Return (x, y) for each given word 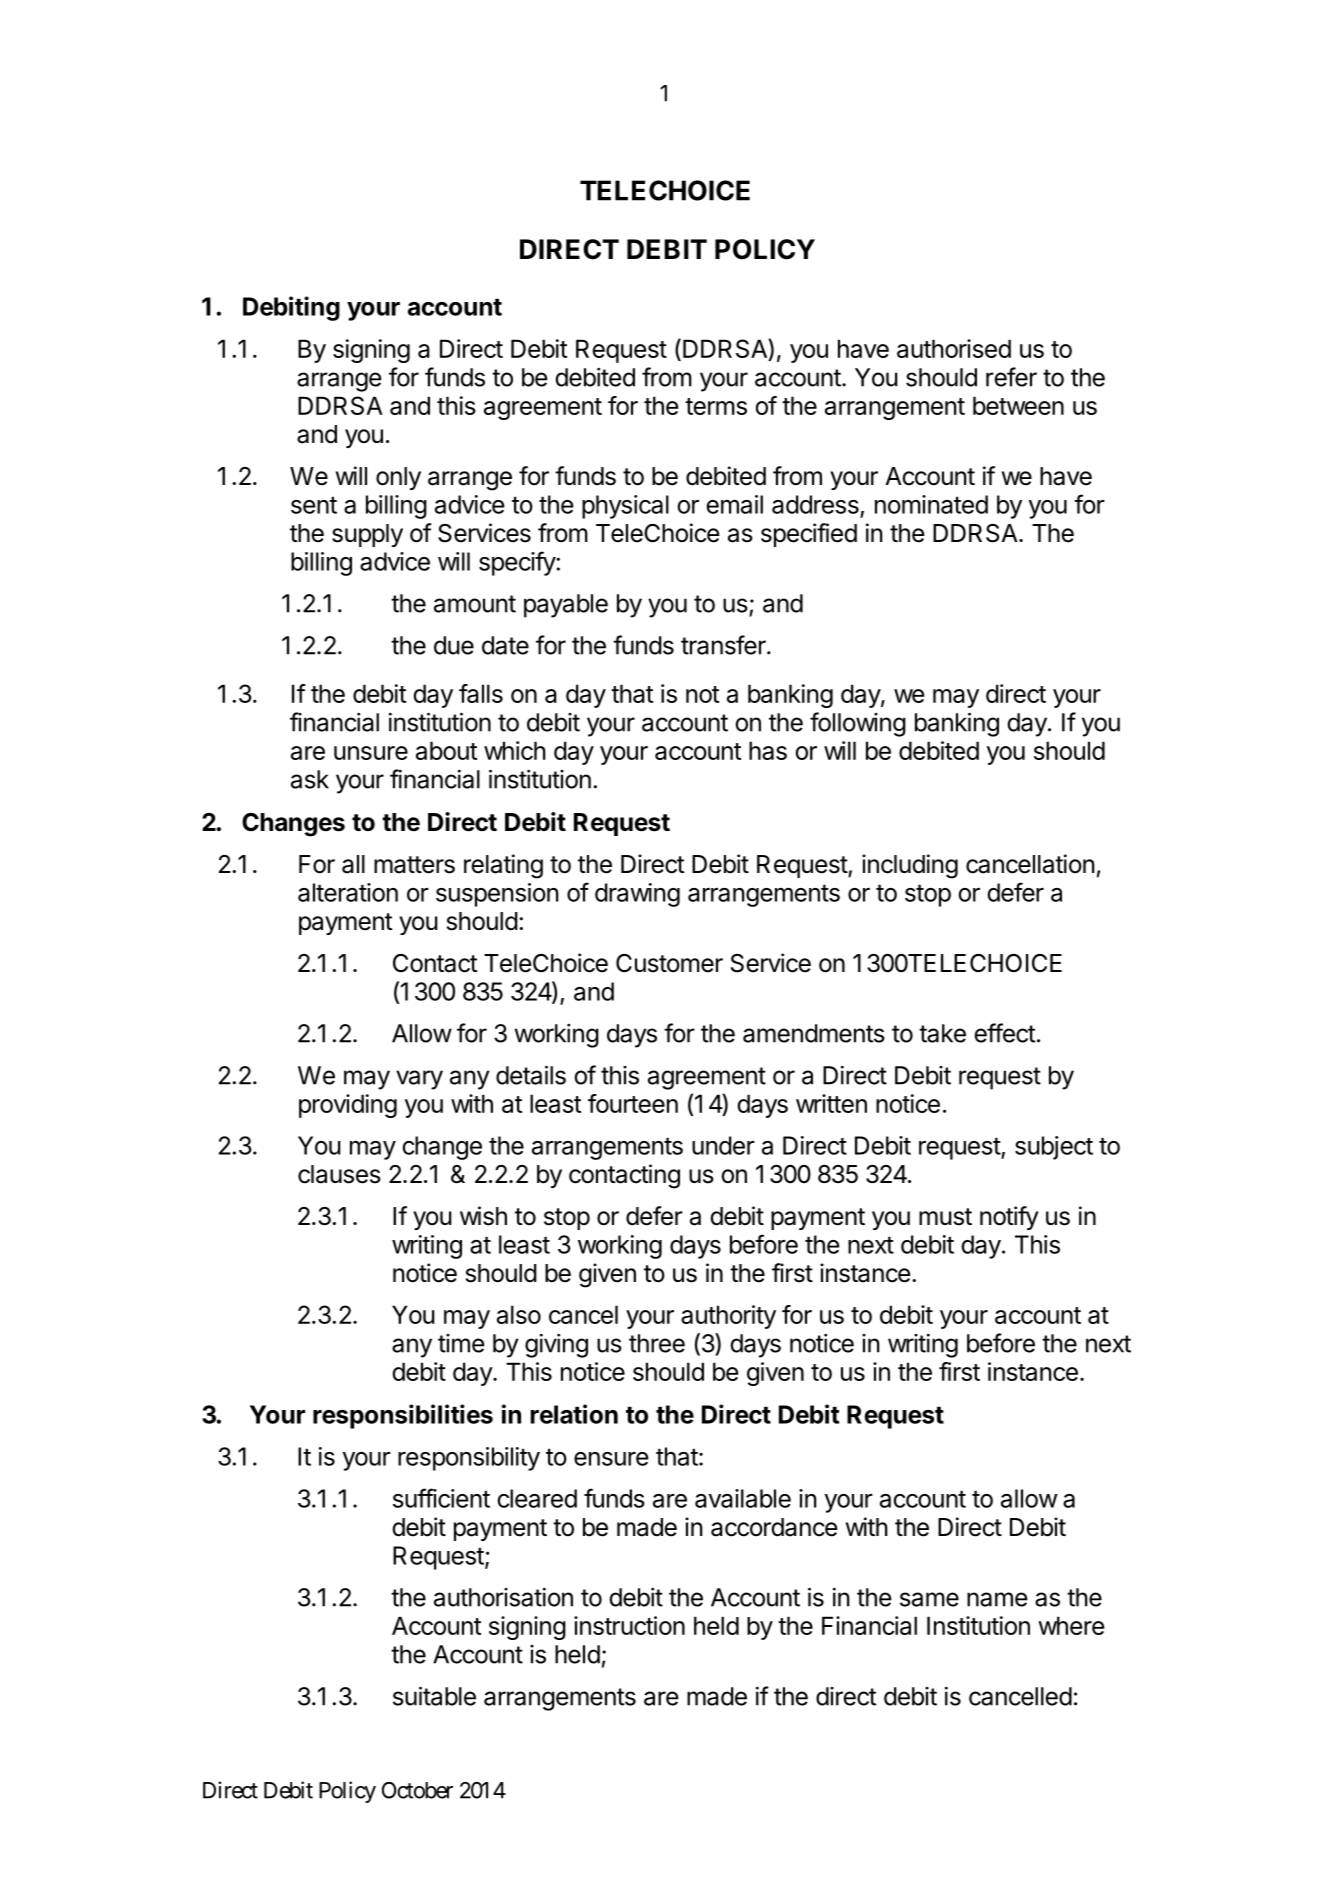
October (417, 1790)
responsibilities (403, 1416)
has (768, 750)
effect (1004, 1033)
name (997, 1599)
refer (1011, 377)
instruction (629, 1625)
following (858, 724)
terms (716, 406)
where (1071, 1625)
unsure (371, 753)
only (398, 478)
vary (419, 1080)
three (657, 1343)
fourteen (633, 1103)
